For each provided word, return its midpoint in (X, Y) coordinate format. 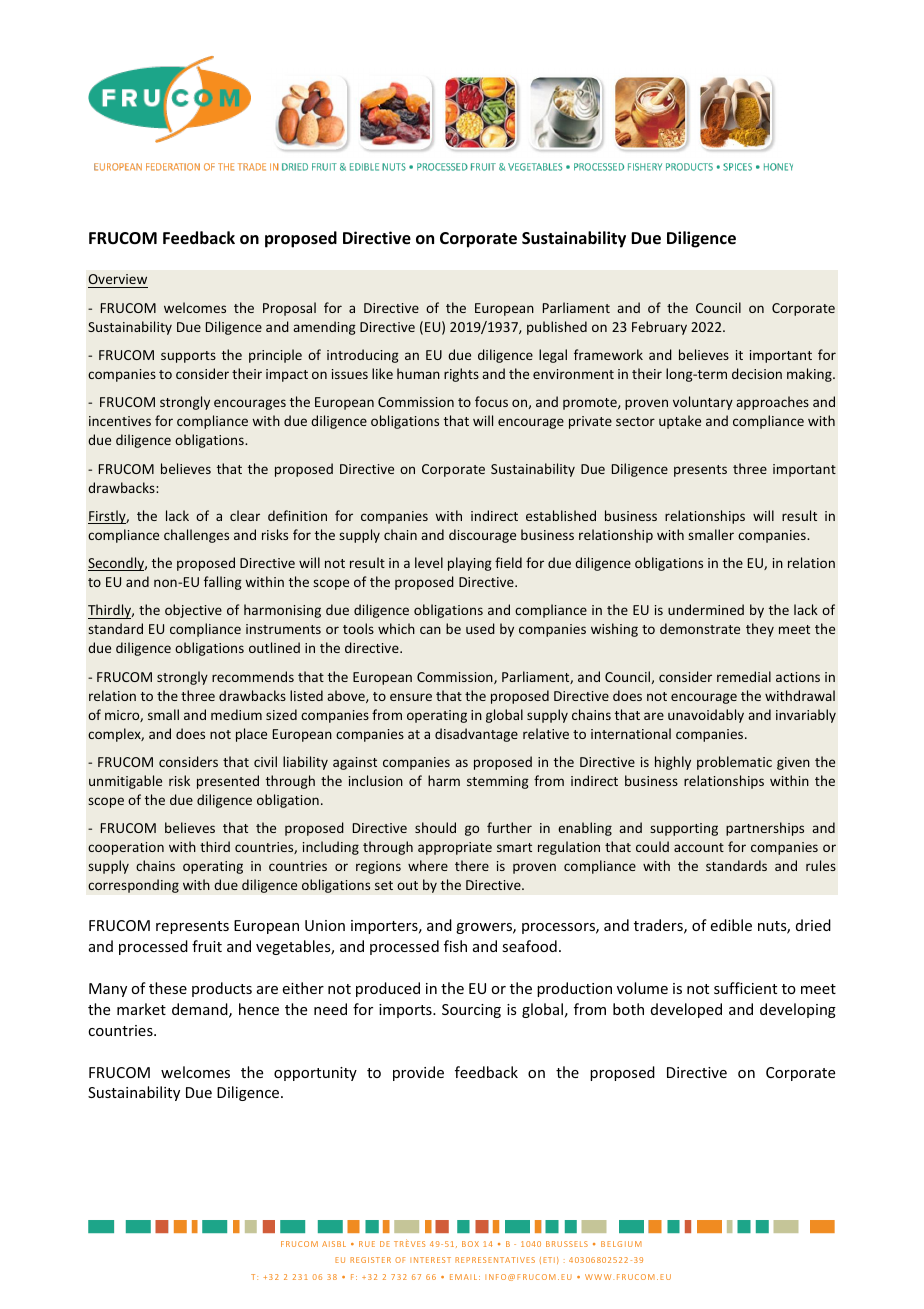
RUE (367, 1244)
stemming (498, 782)
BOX (470, 1244)
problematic (734, 763)
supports (188, 357)
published (557, 328)
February (659, 328)
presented (228, 782)
